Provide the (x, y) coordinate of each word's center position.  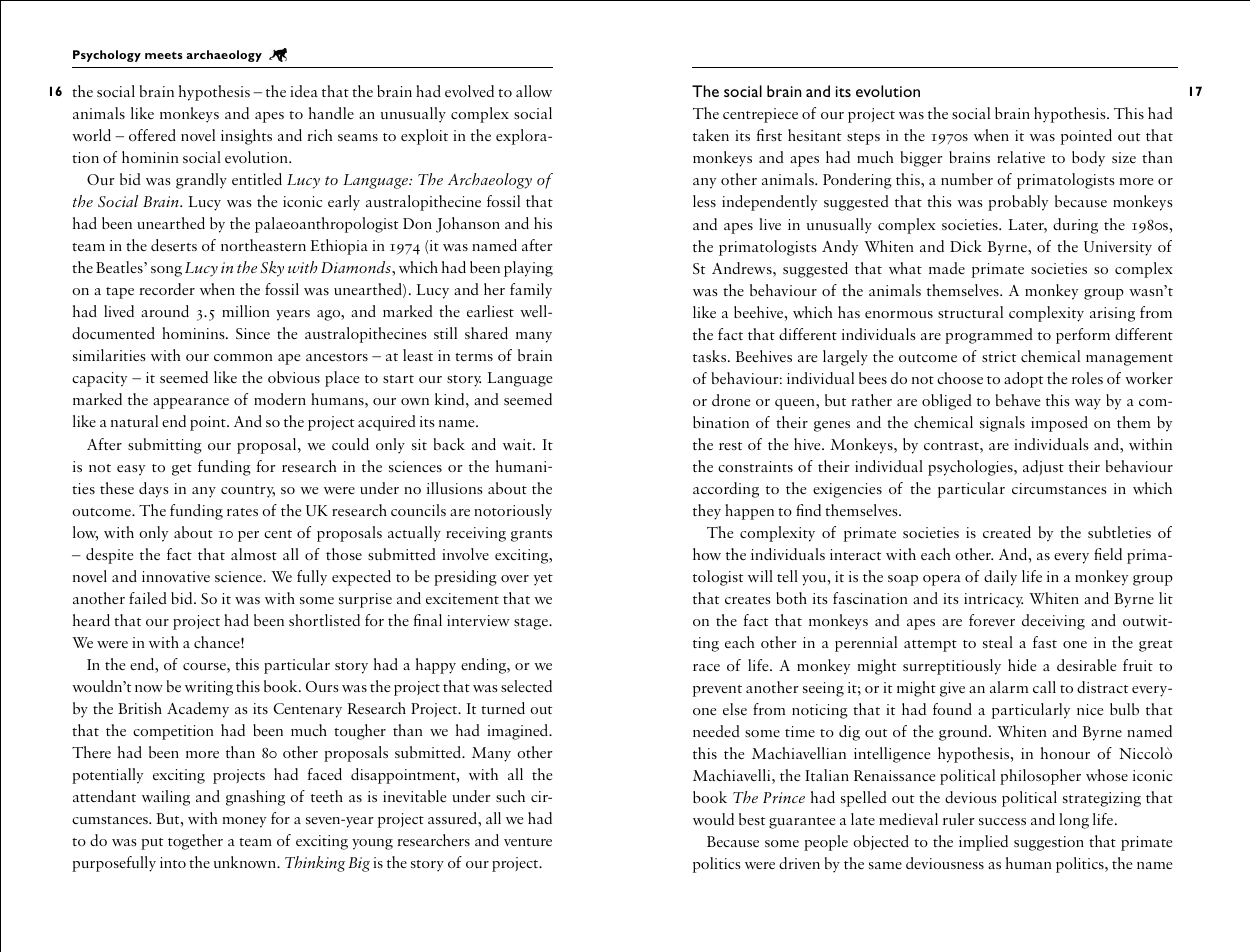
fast (1045, 642)
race (706, 667)
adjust (1043, 467)
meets (164, 55)
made (947, 268)
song (166, 271)
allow (534, 91)
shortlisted (324, 620)
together (195, 842)
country (248, 492)
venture (528, 842)
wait (518, 444)
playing (528, 269)
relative (1021, 157)
